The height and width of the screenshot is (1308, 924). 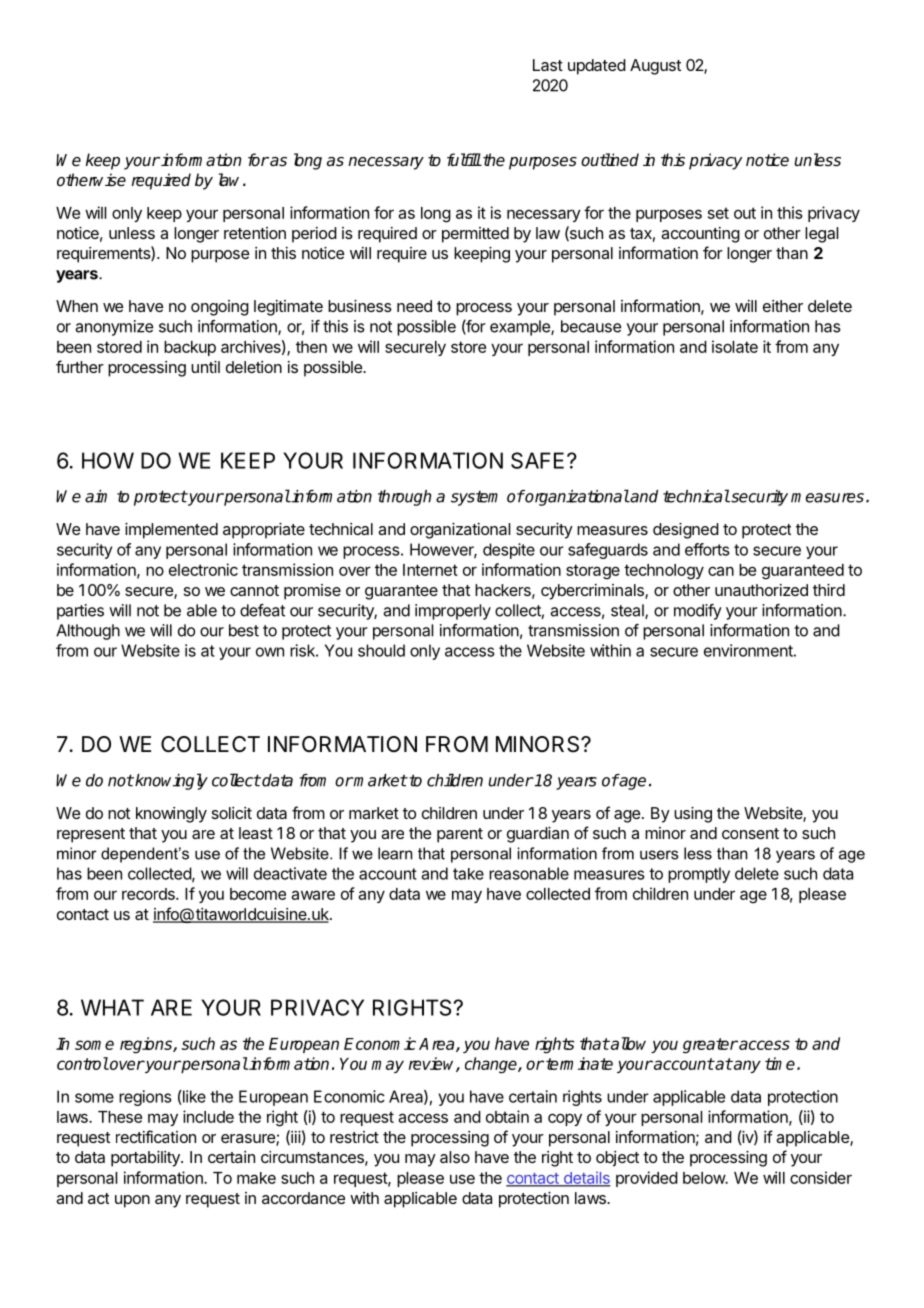 I want to click on August, so click(x=655, y=67).
